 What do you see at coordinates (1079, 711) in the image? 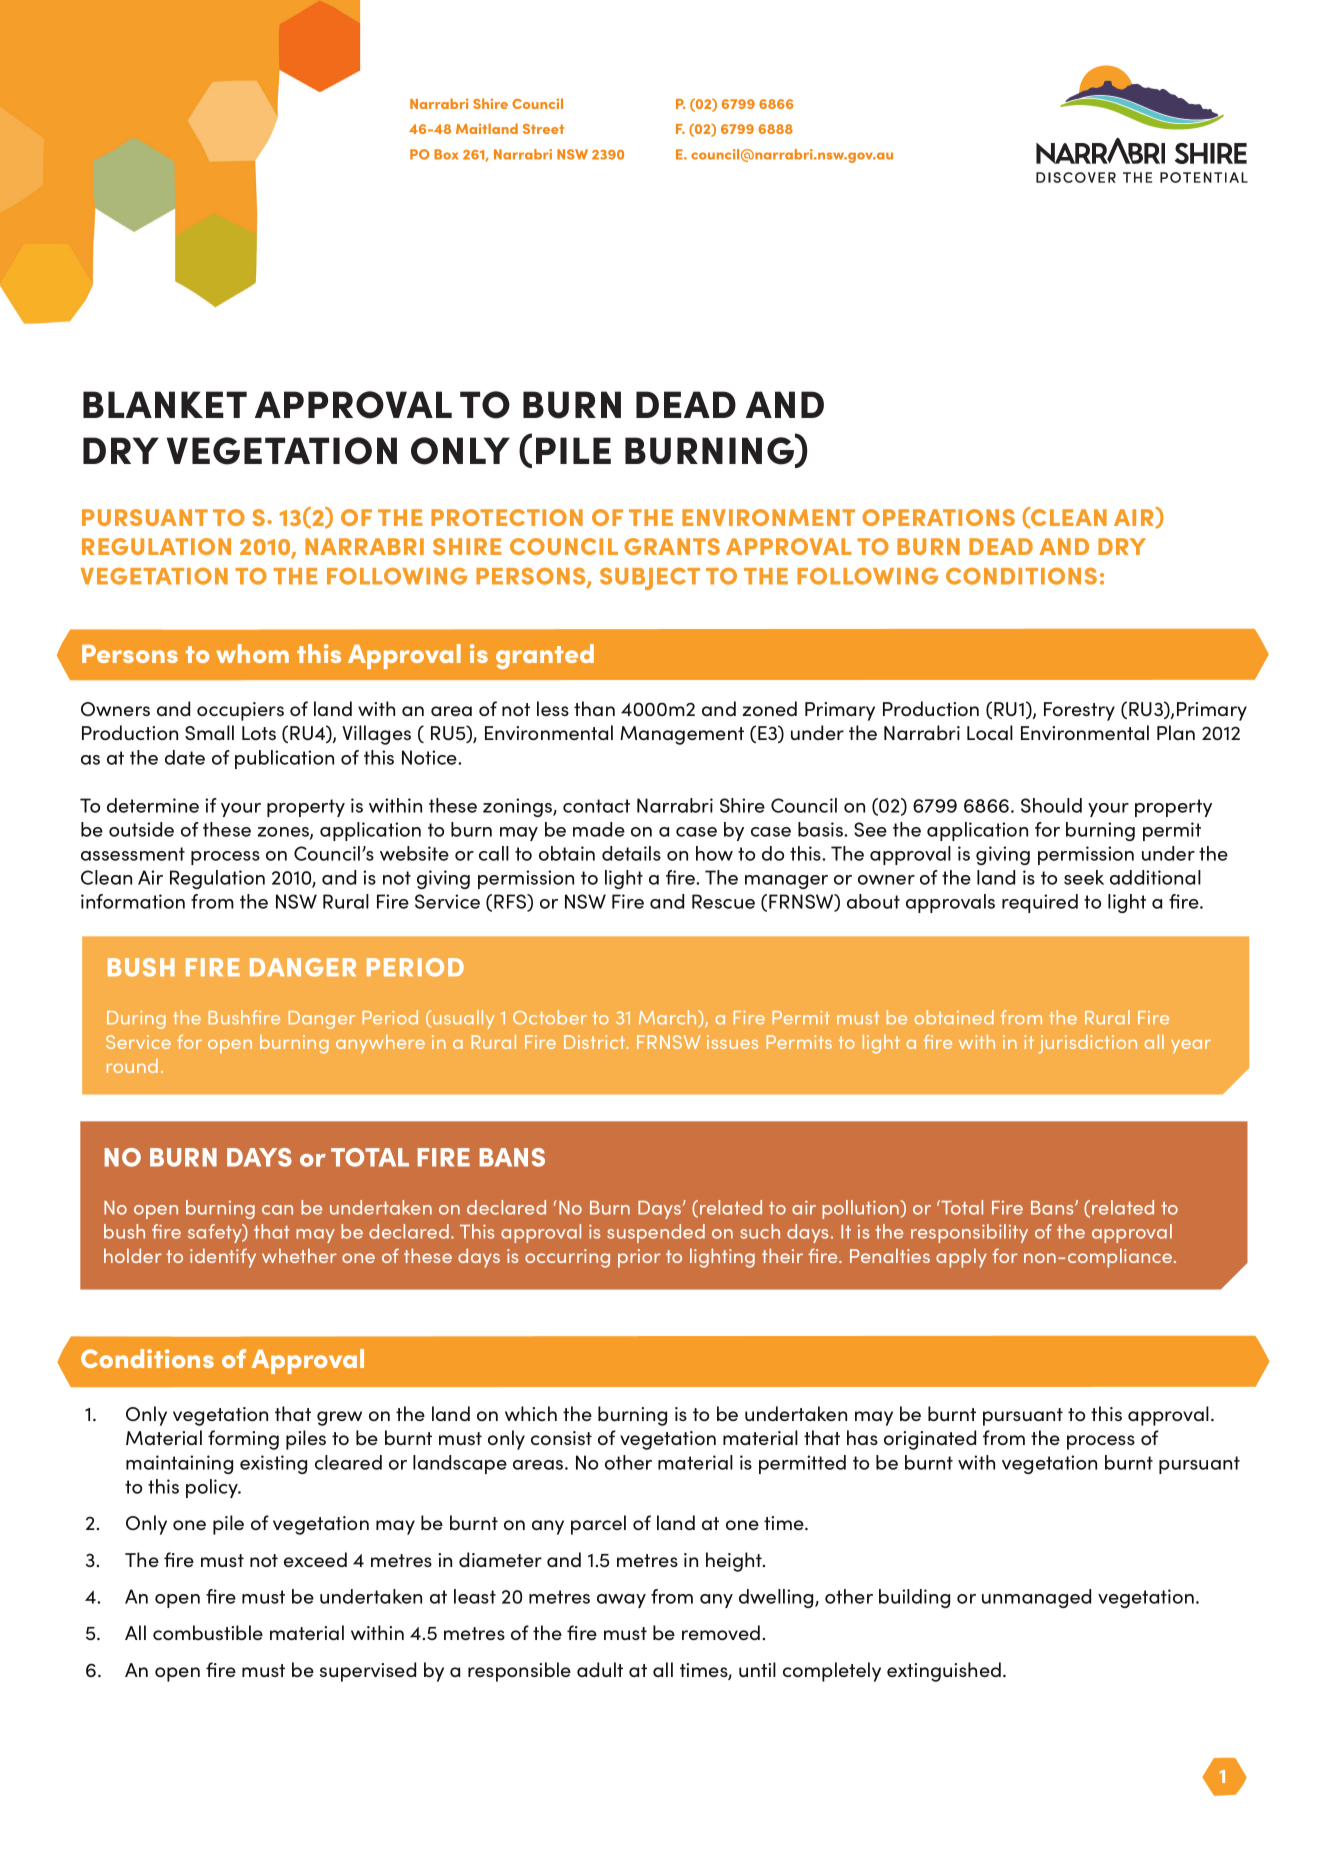
I see `Forestry` at bounding box center [1079, 711].
